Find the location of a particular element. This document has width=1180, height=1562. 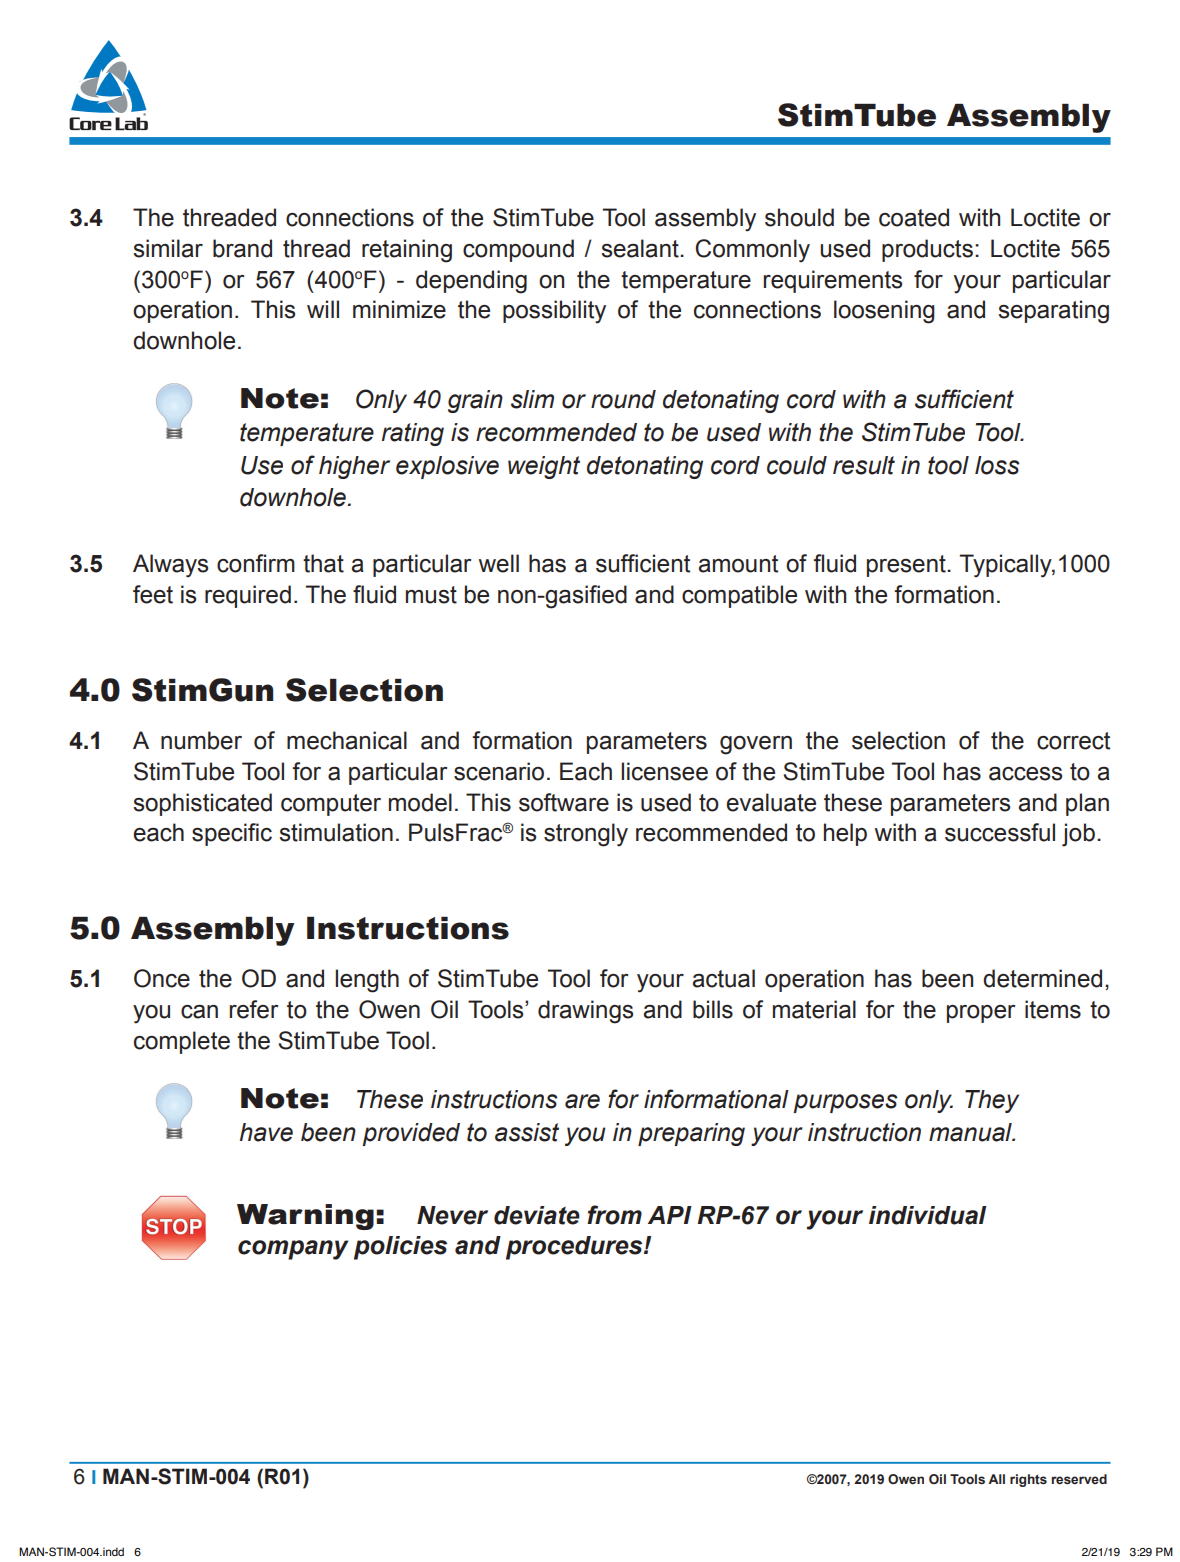

products is located at coordinates (927, 250).
